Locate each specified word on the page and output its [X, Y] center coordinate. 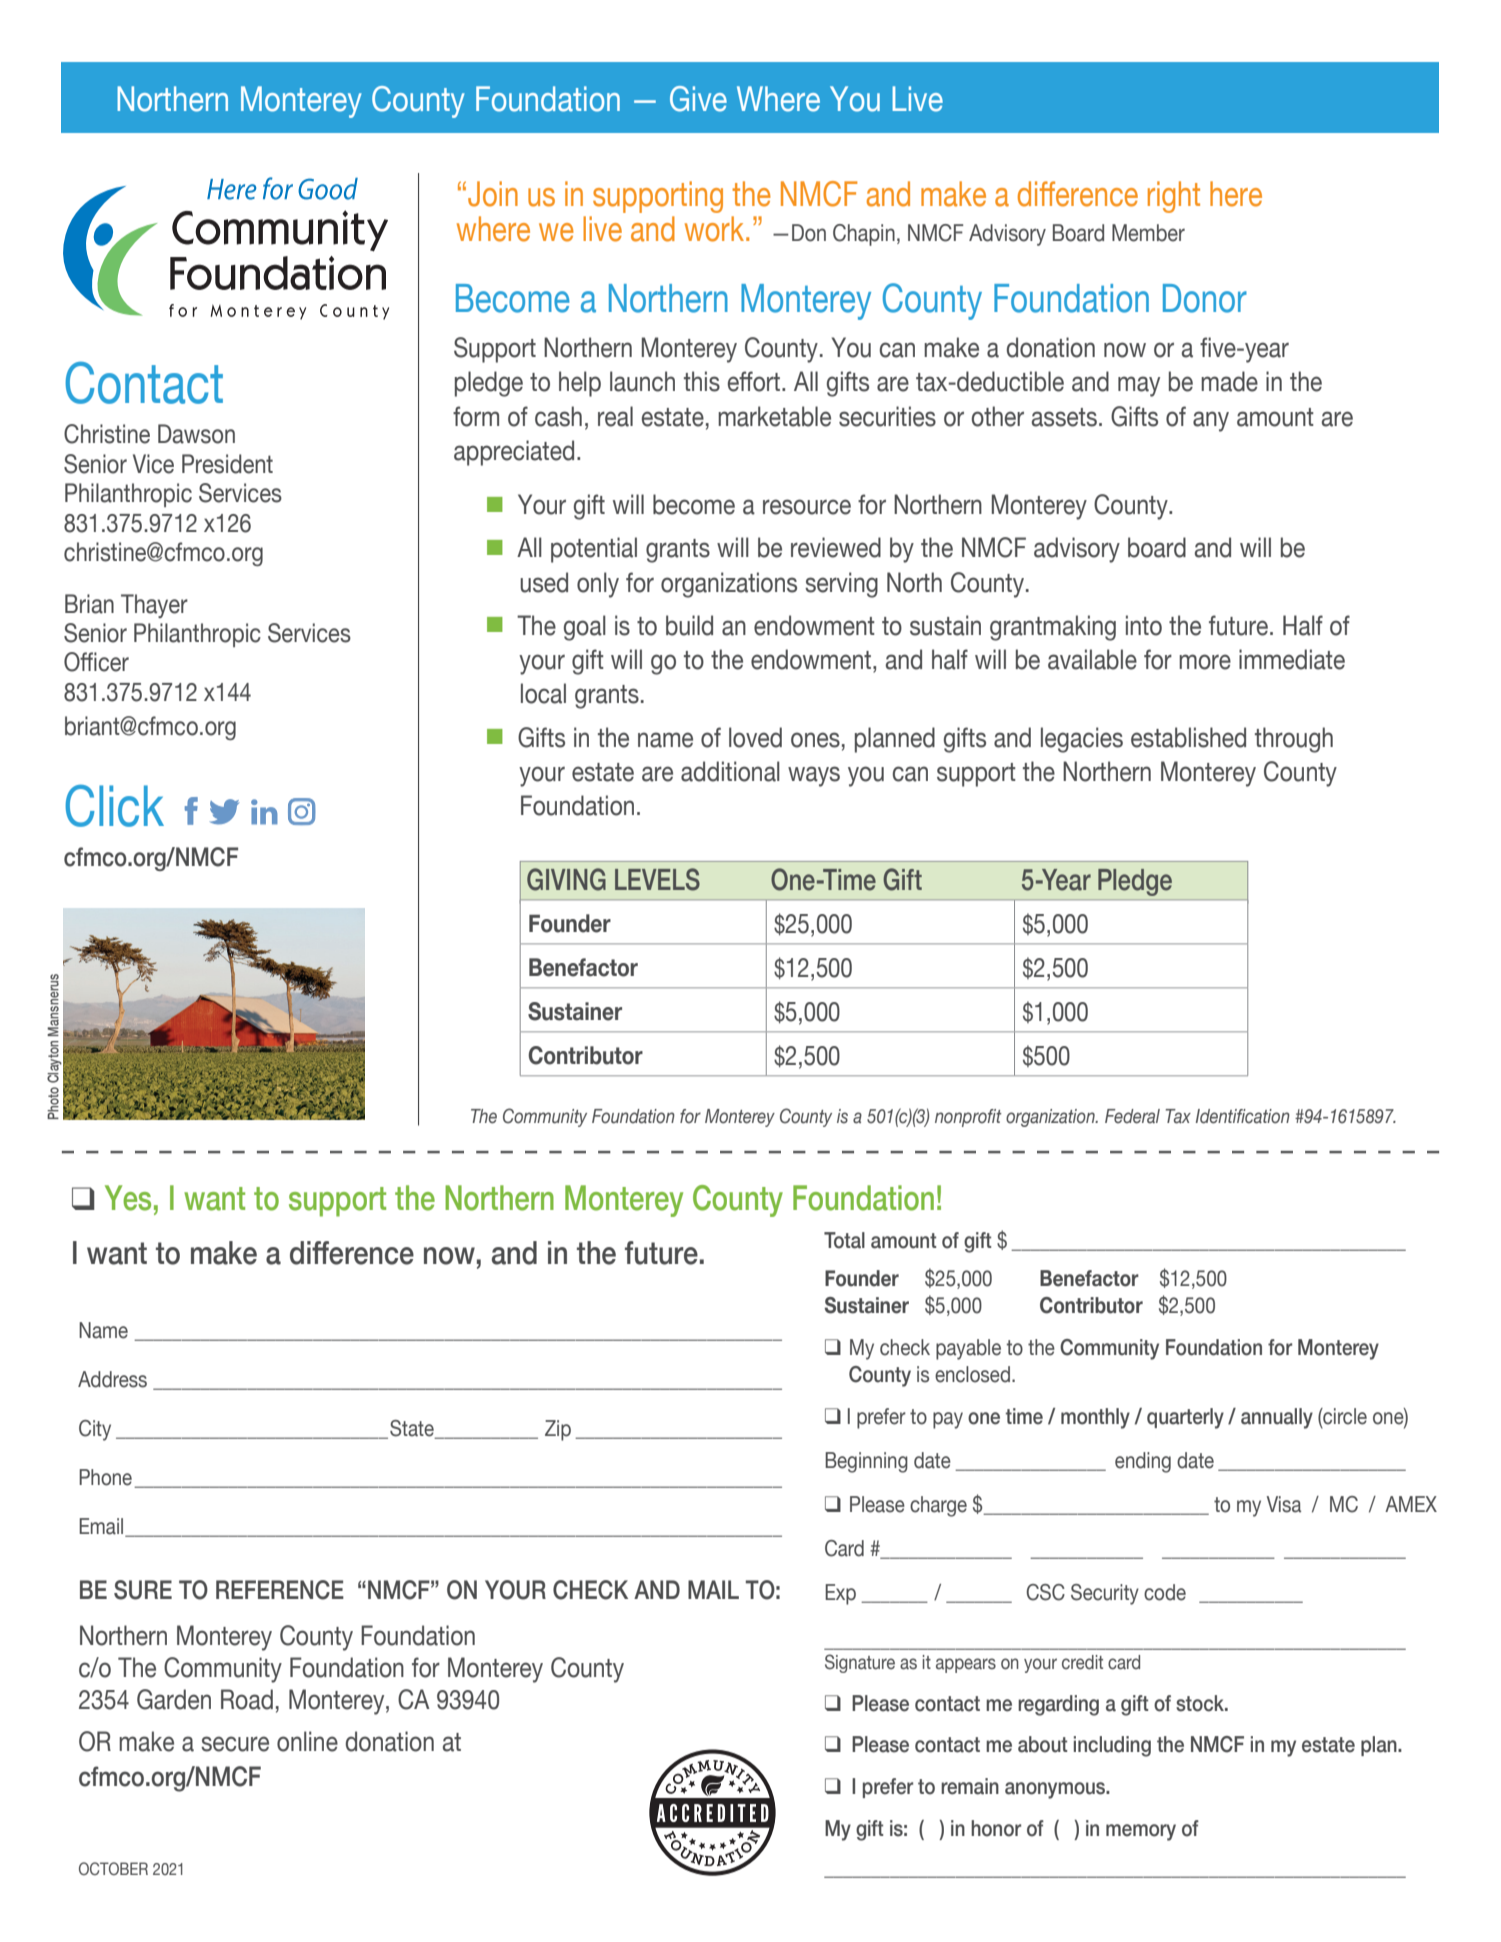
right [1174, 197]
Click [114, 805]
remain [970, 1786]
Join [493, 194]
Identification [1243, 1116]
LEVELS [657, 879]
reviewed [836, 547]
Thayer [154, 606]
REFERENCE [280, 1590]
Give [698, 99]
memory [1141, 1832]
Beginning [866, 1462]
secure [235, 1744]
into [1144, 625]
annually [1277, 1418]
